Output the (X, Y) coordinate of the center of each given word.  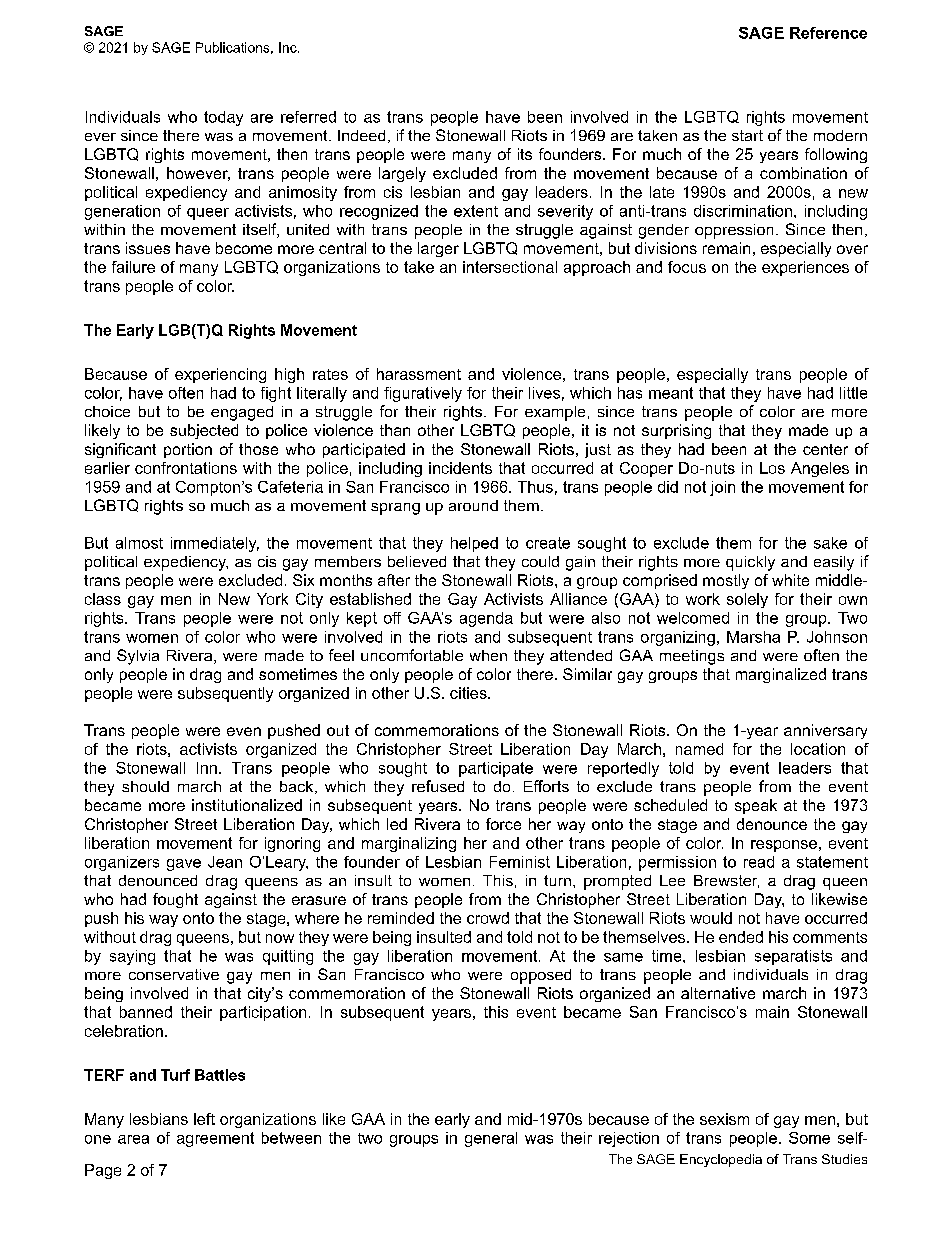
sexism (724, 1119)
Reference (828, 33)
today (223, 118)
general (491, 1139)
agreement (215, 1139)
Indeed (361, 135)
